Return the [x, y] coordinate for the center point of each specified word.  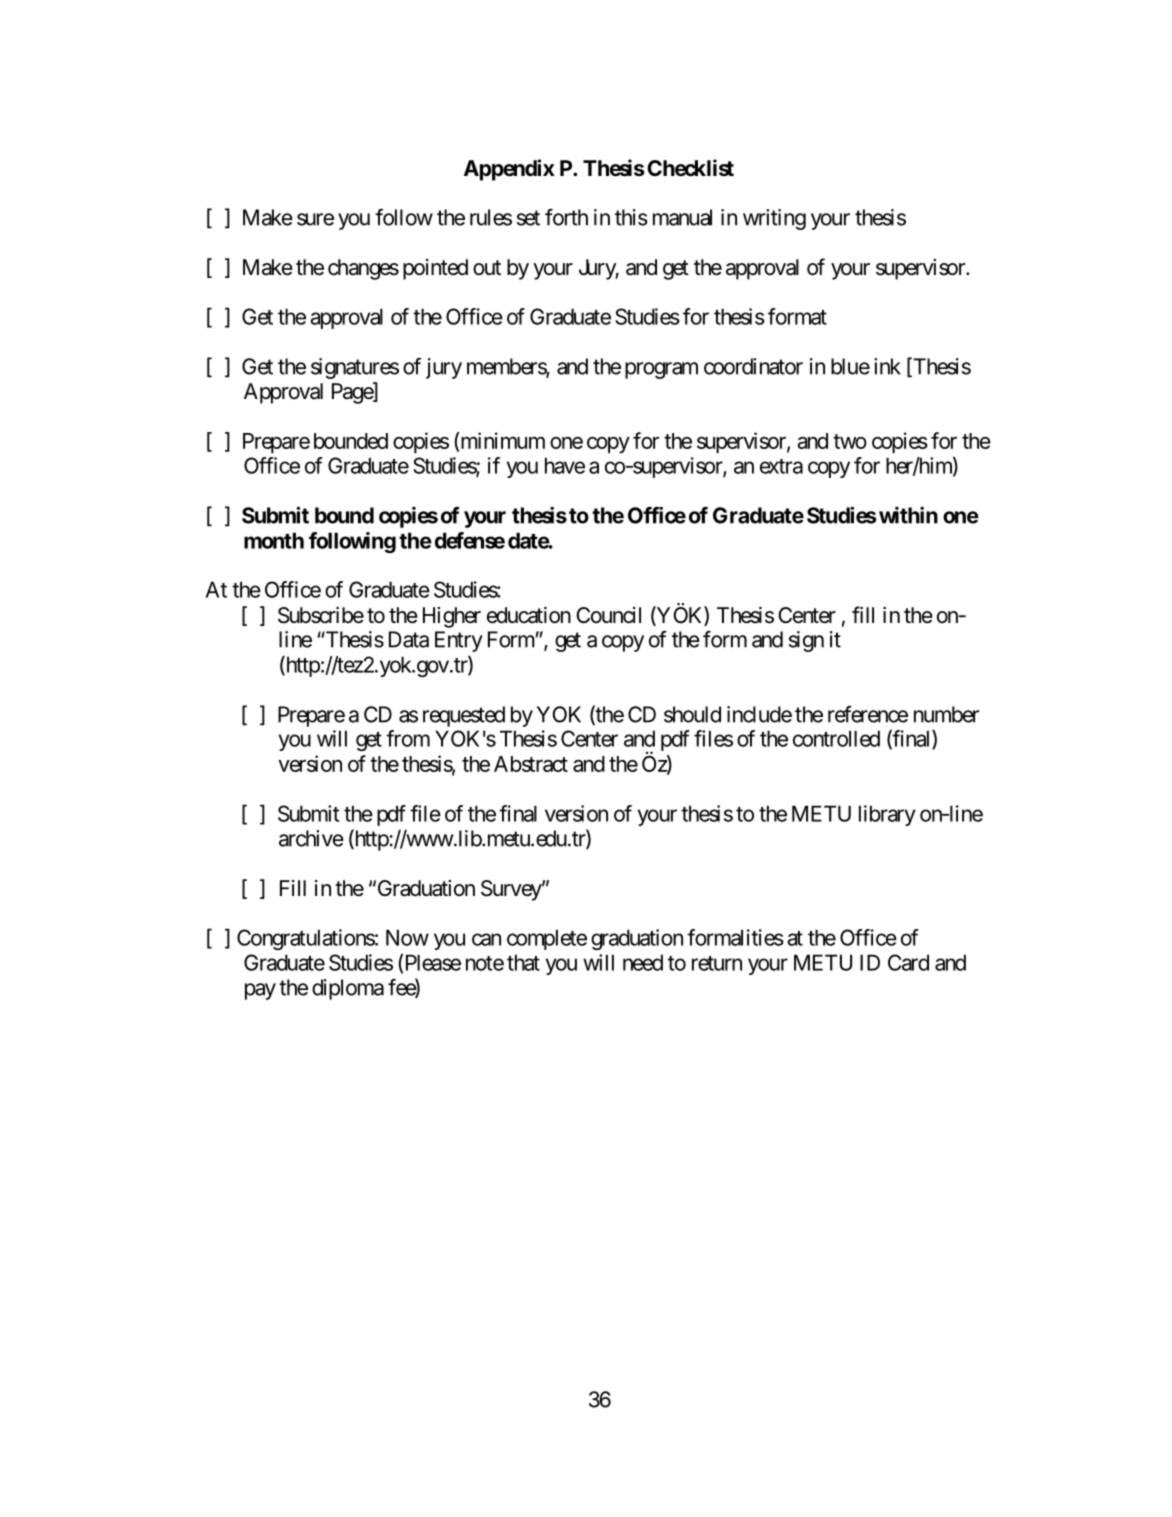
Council [608, 615]
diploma [348, 989]
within [908, 515]
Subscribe [321, 615]
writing [774, 219]
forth [566, 217]
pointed [435, 269]
